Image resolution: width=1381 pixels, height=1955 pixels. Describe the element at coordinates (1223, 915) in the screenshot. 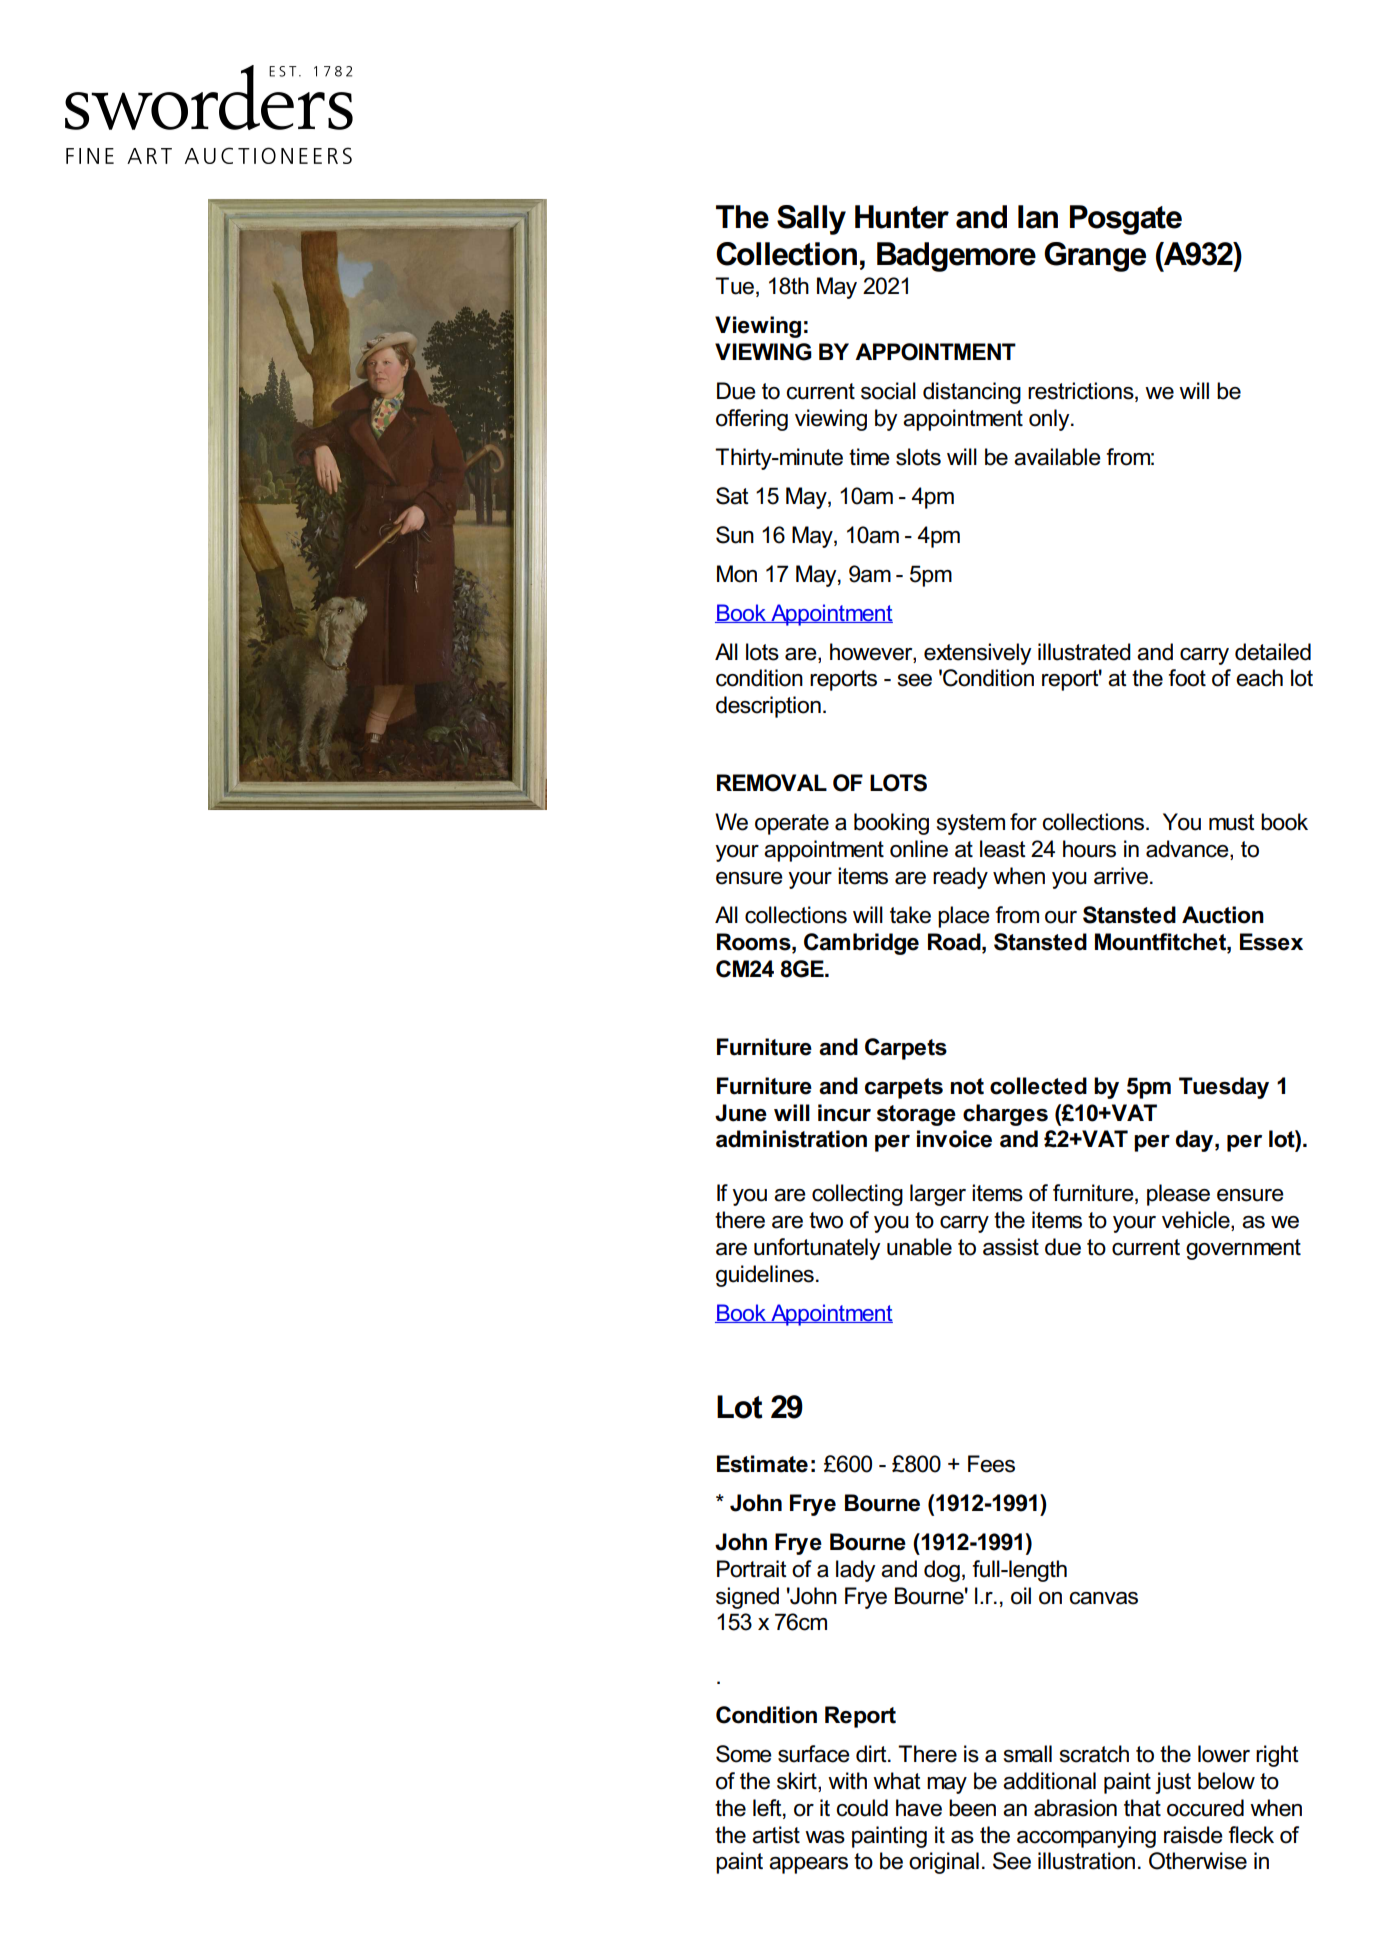

I see `Auction` at that location.
